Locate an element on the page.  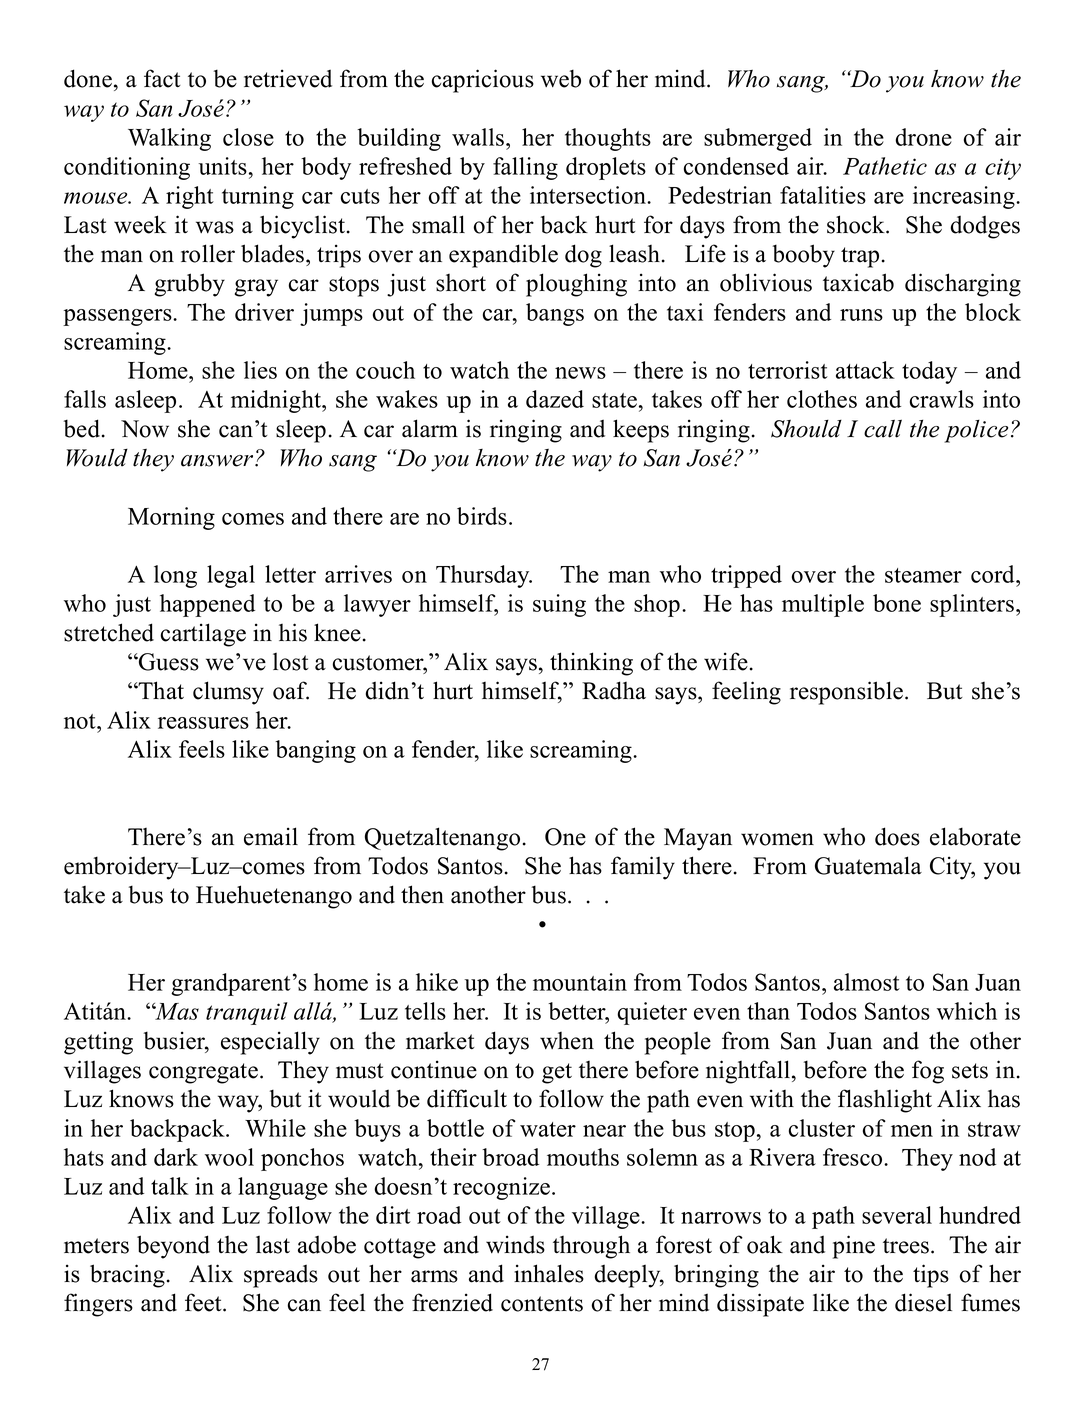
Walking is located at coordinates (169, 139).
